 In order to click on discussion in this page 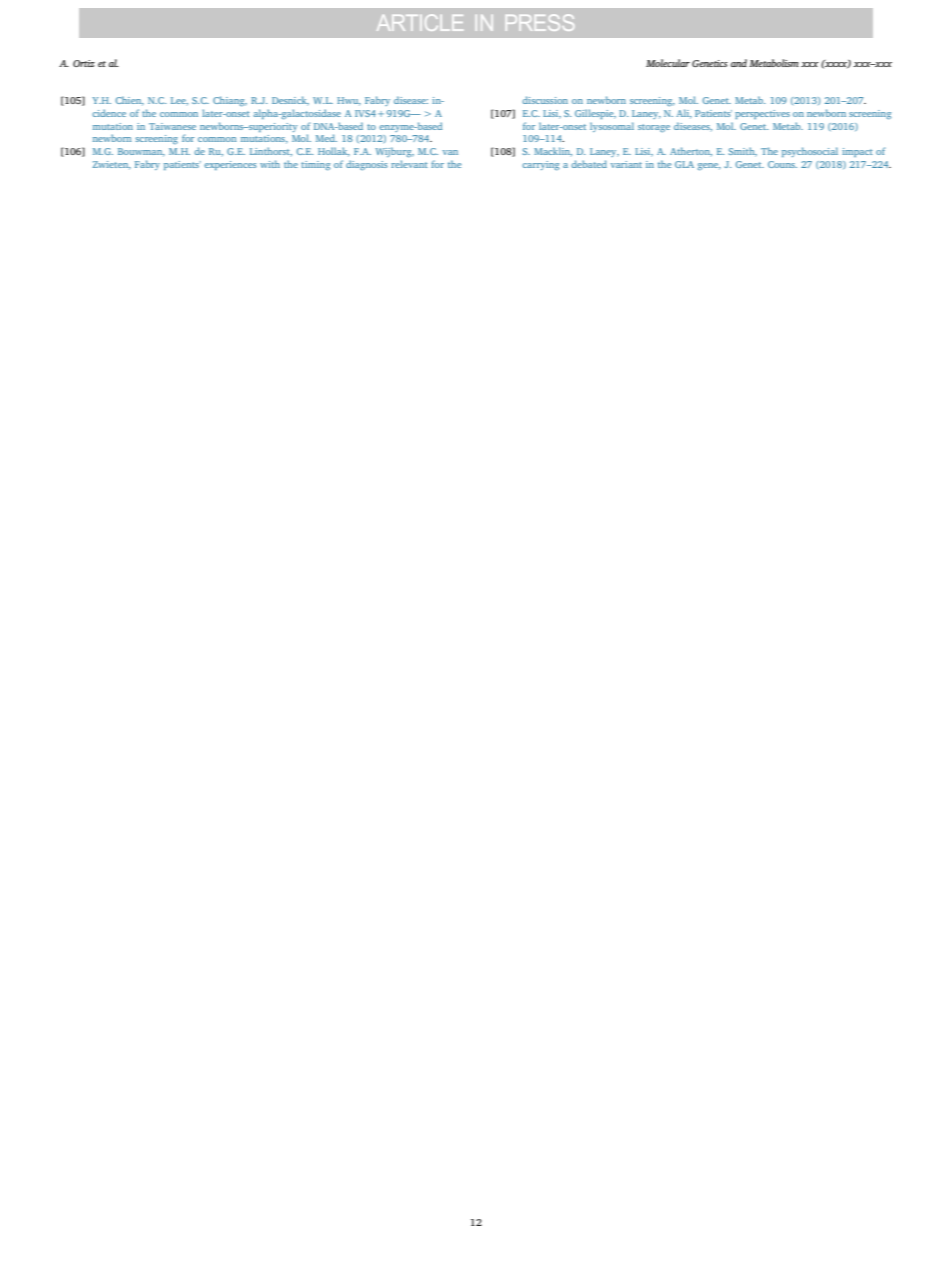, I will do `click(545, 100)`.
